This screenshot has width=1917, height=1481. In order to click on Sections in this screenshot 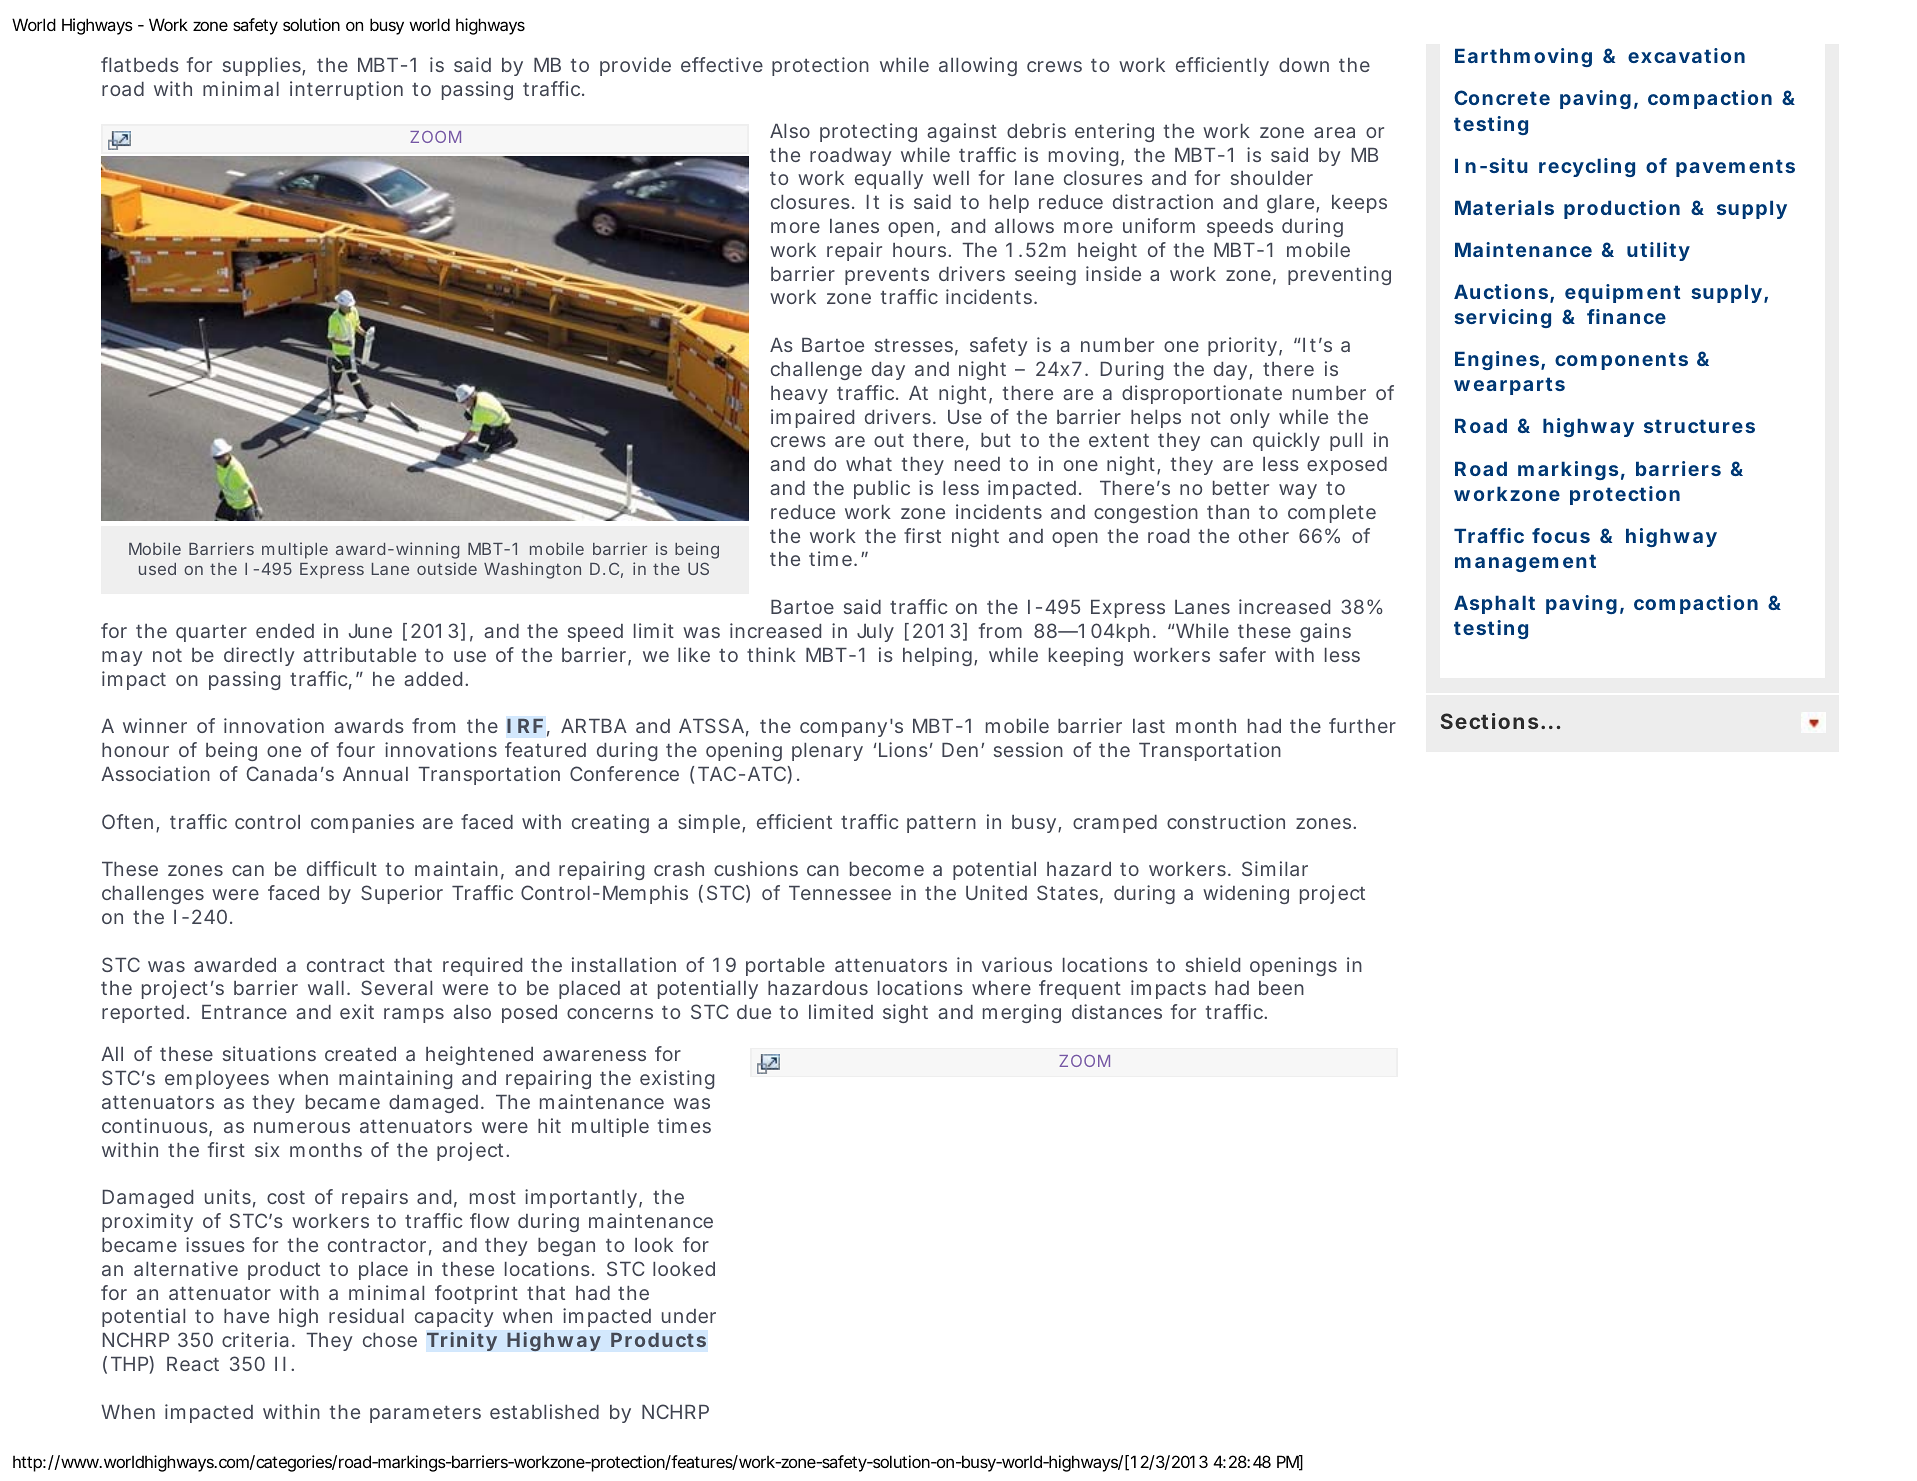, I will do `click(1489, 721)`.
